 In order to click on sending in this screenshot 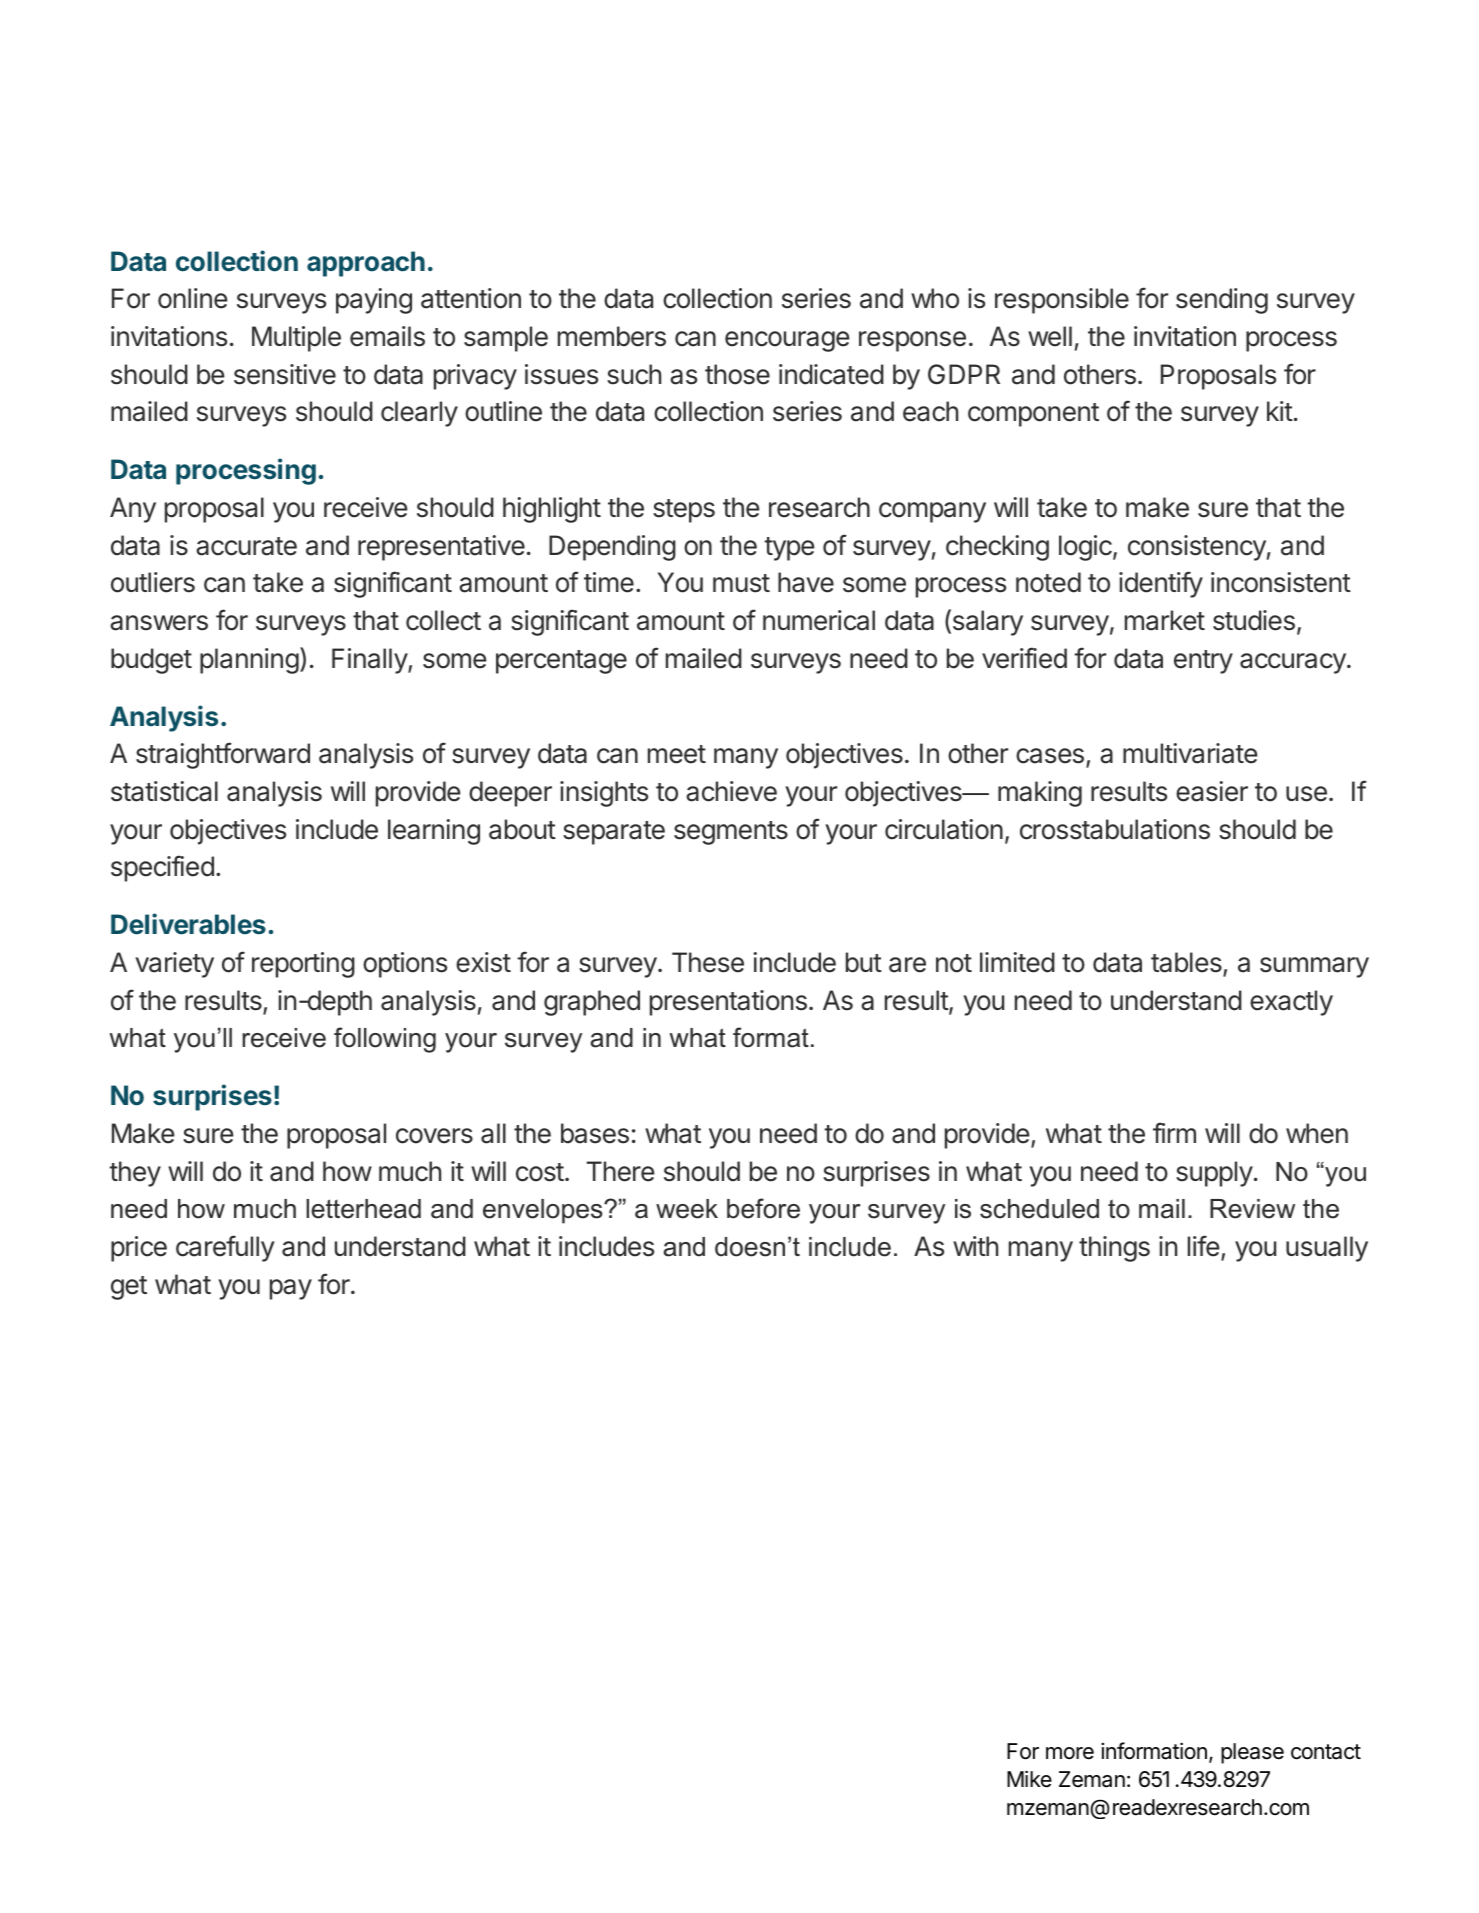, I will do `click(1222, 301)`.
